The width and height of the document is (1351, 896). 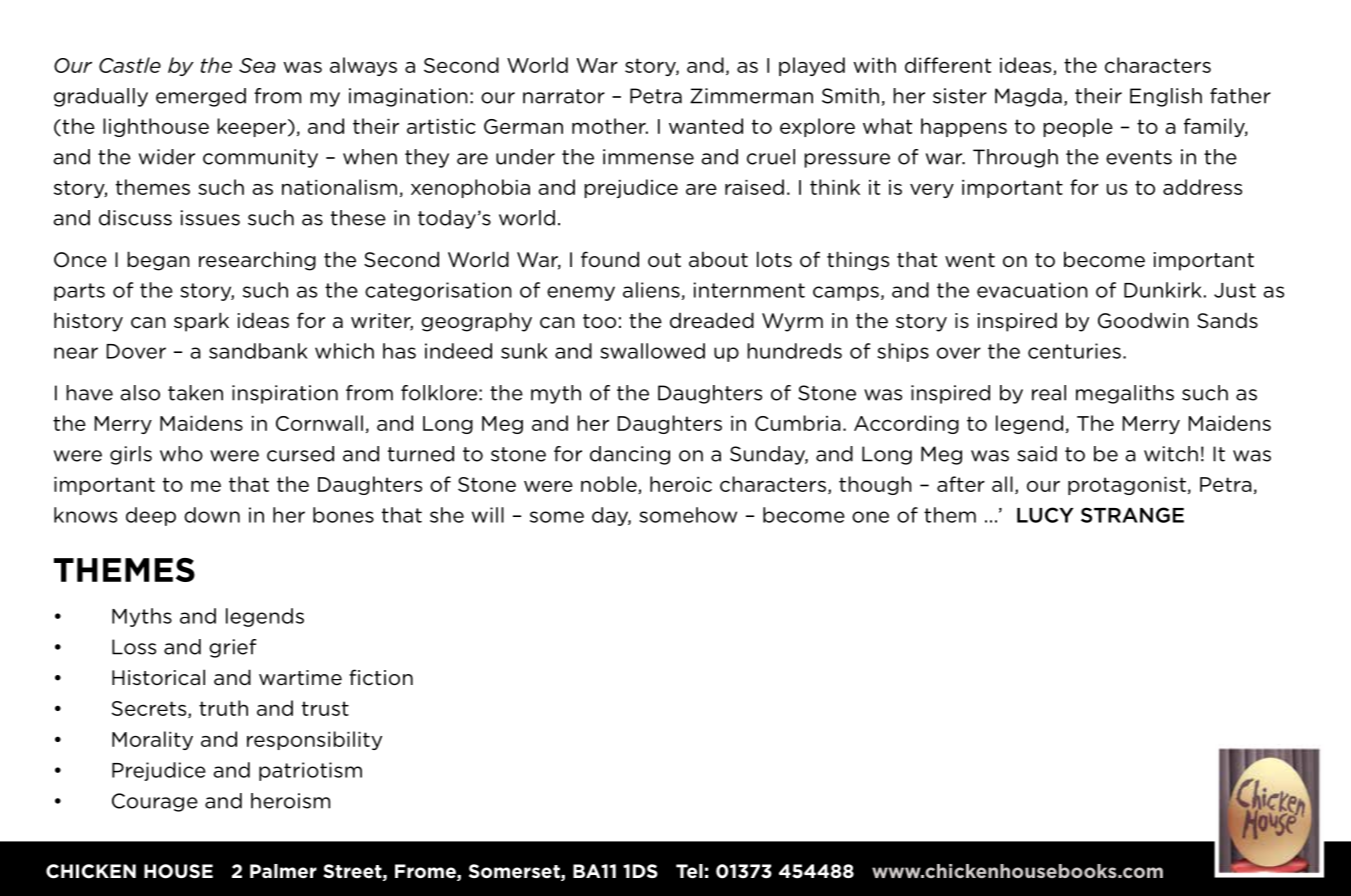 What do you see at coordinates (652, 351) in the document?
I see `swallowed` at bounding box center [652, 351].
